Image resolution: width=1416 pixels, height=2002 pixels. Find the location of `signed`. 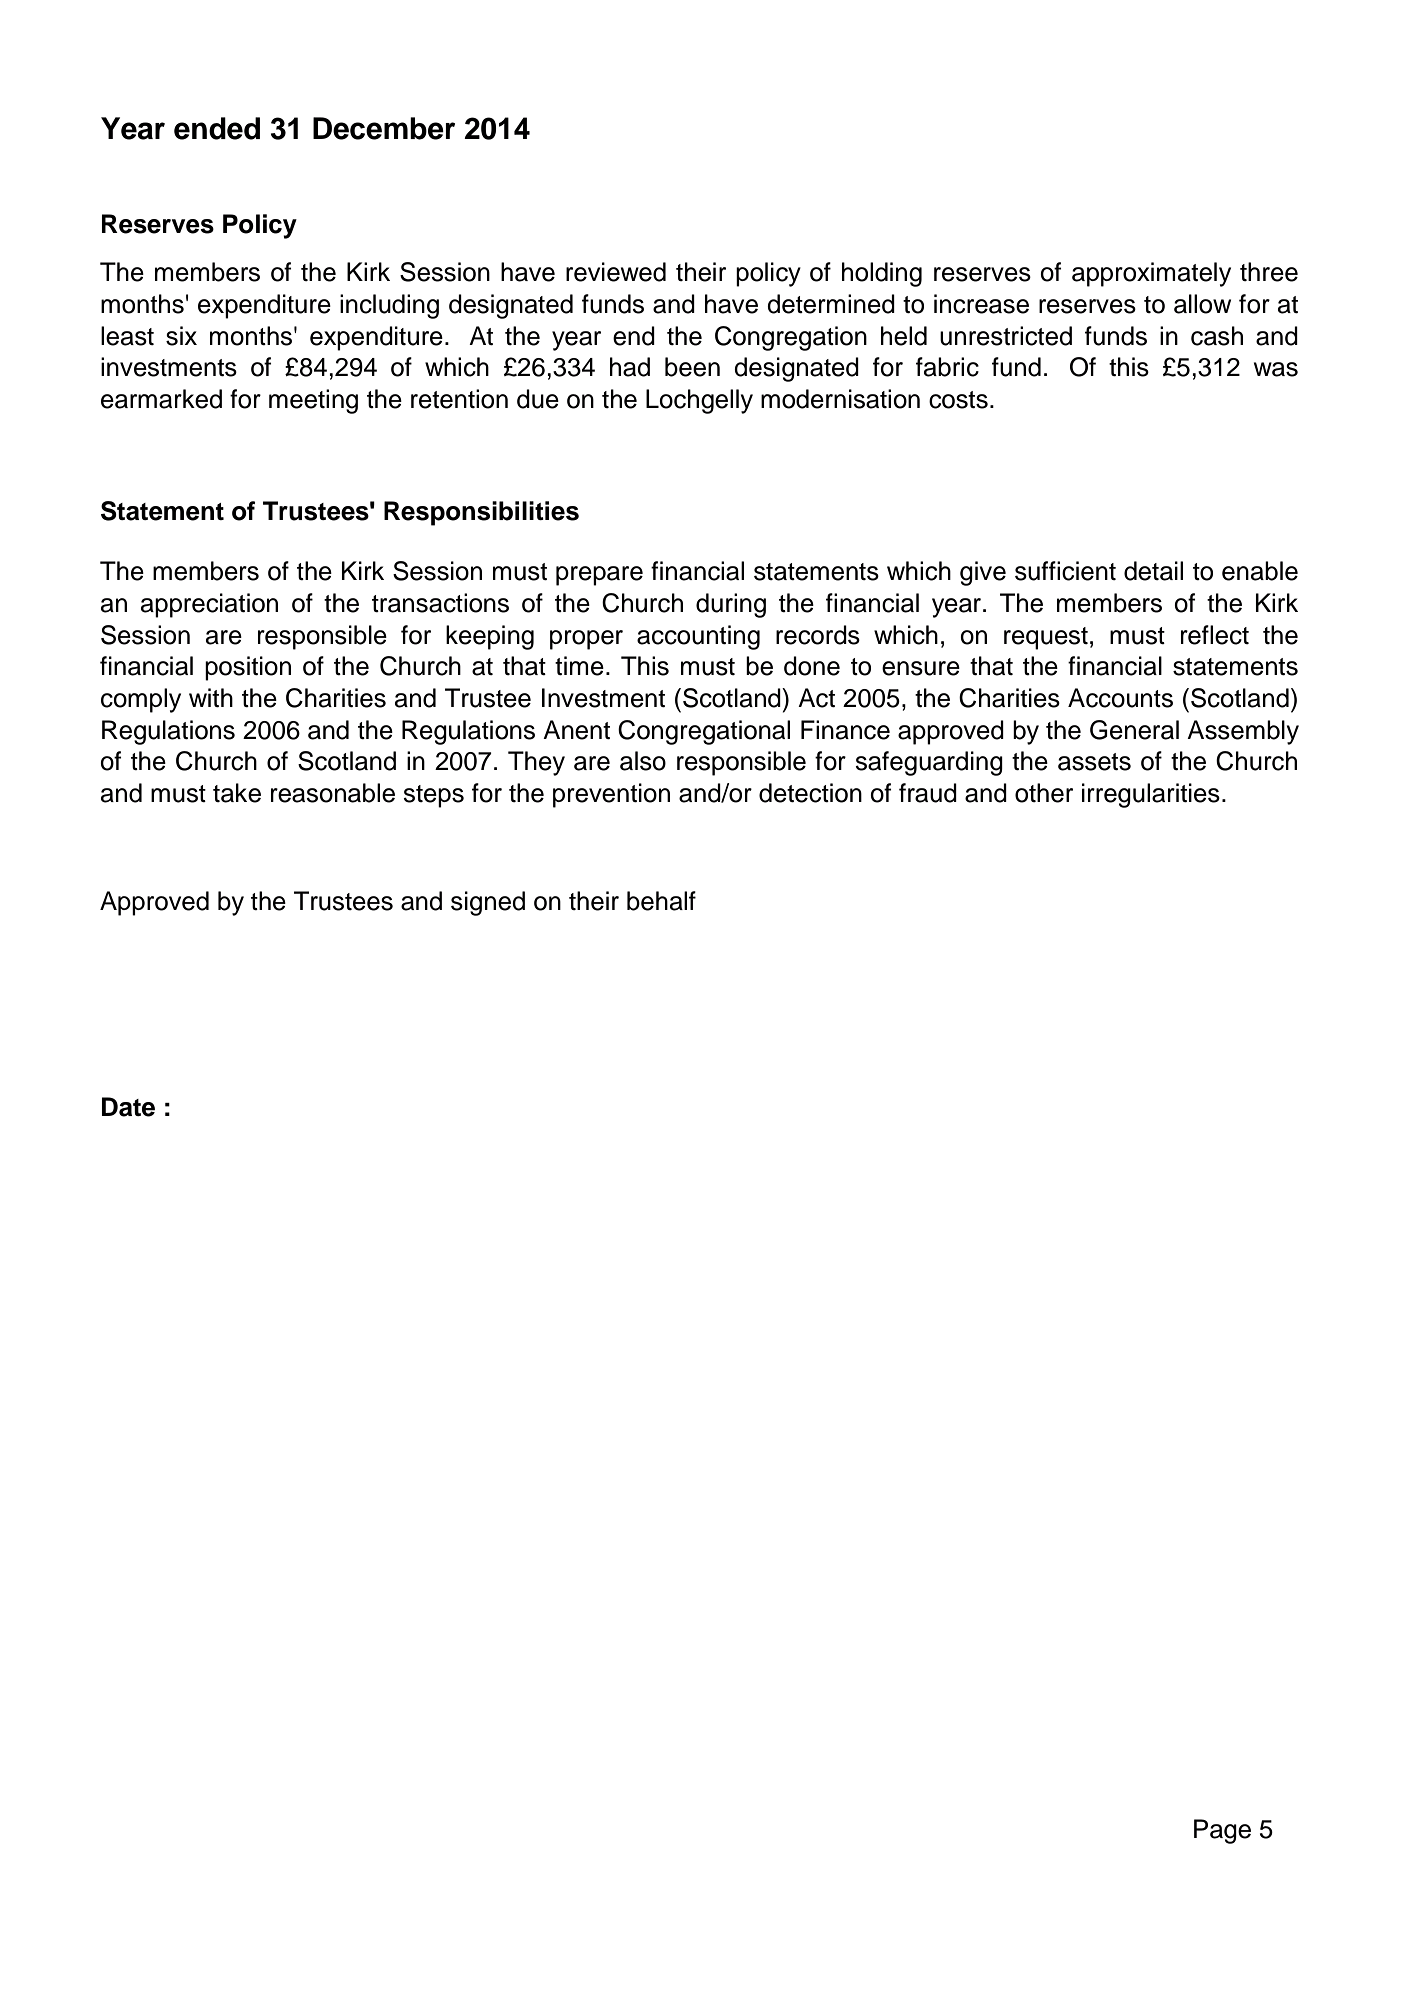

signed is located at coordinates (488, 903).
